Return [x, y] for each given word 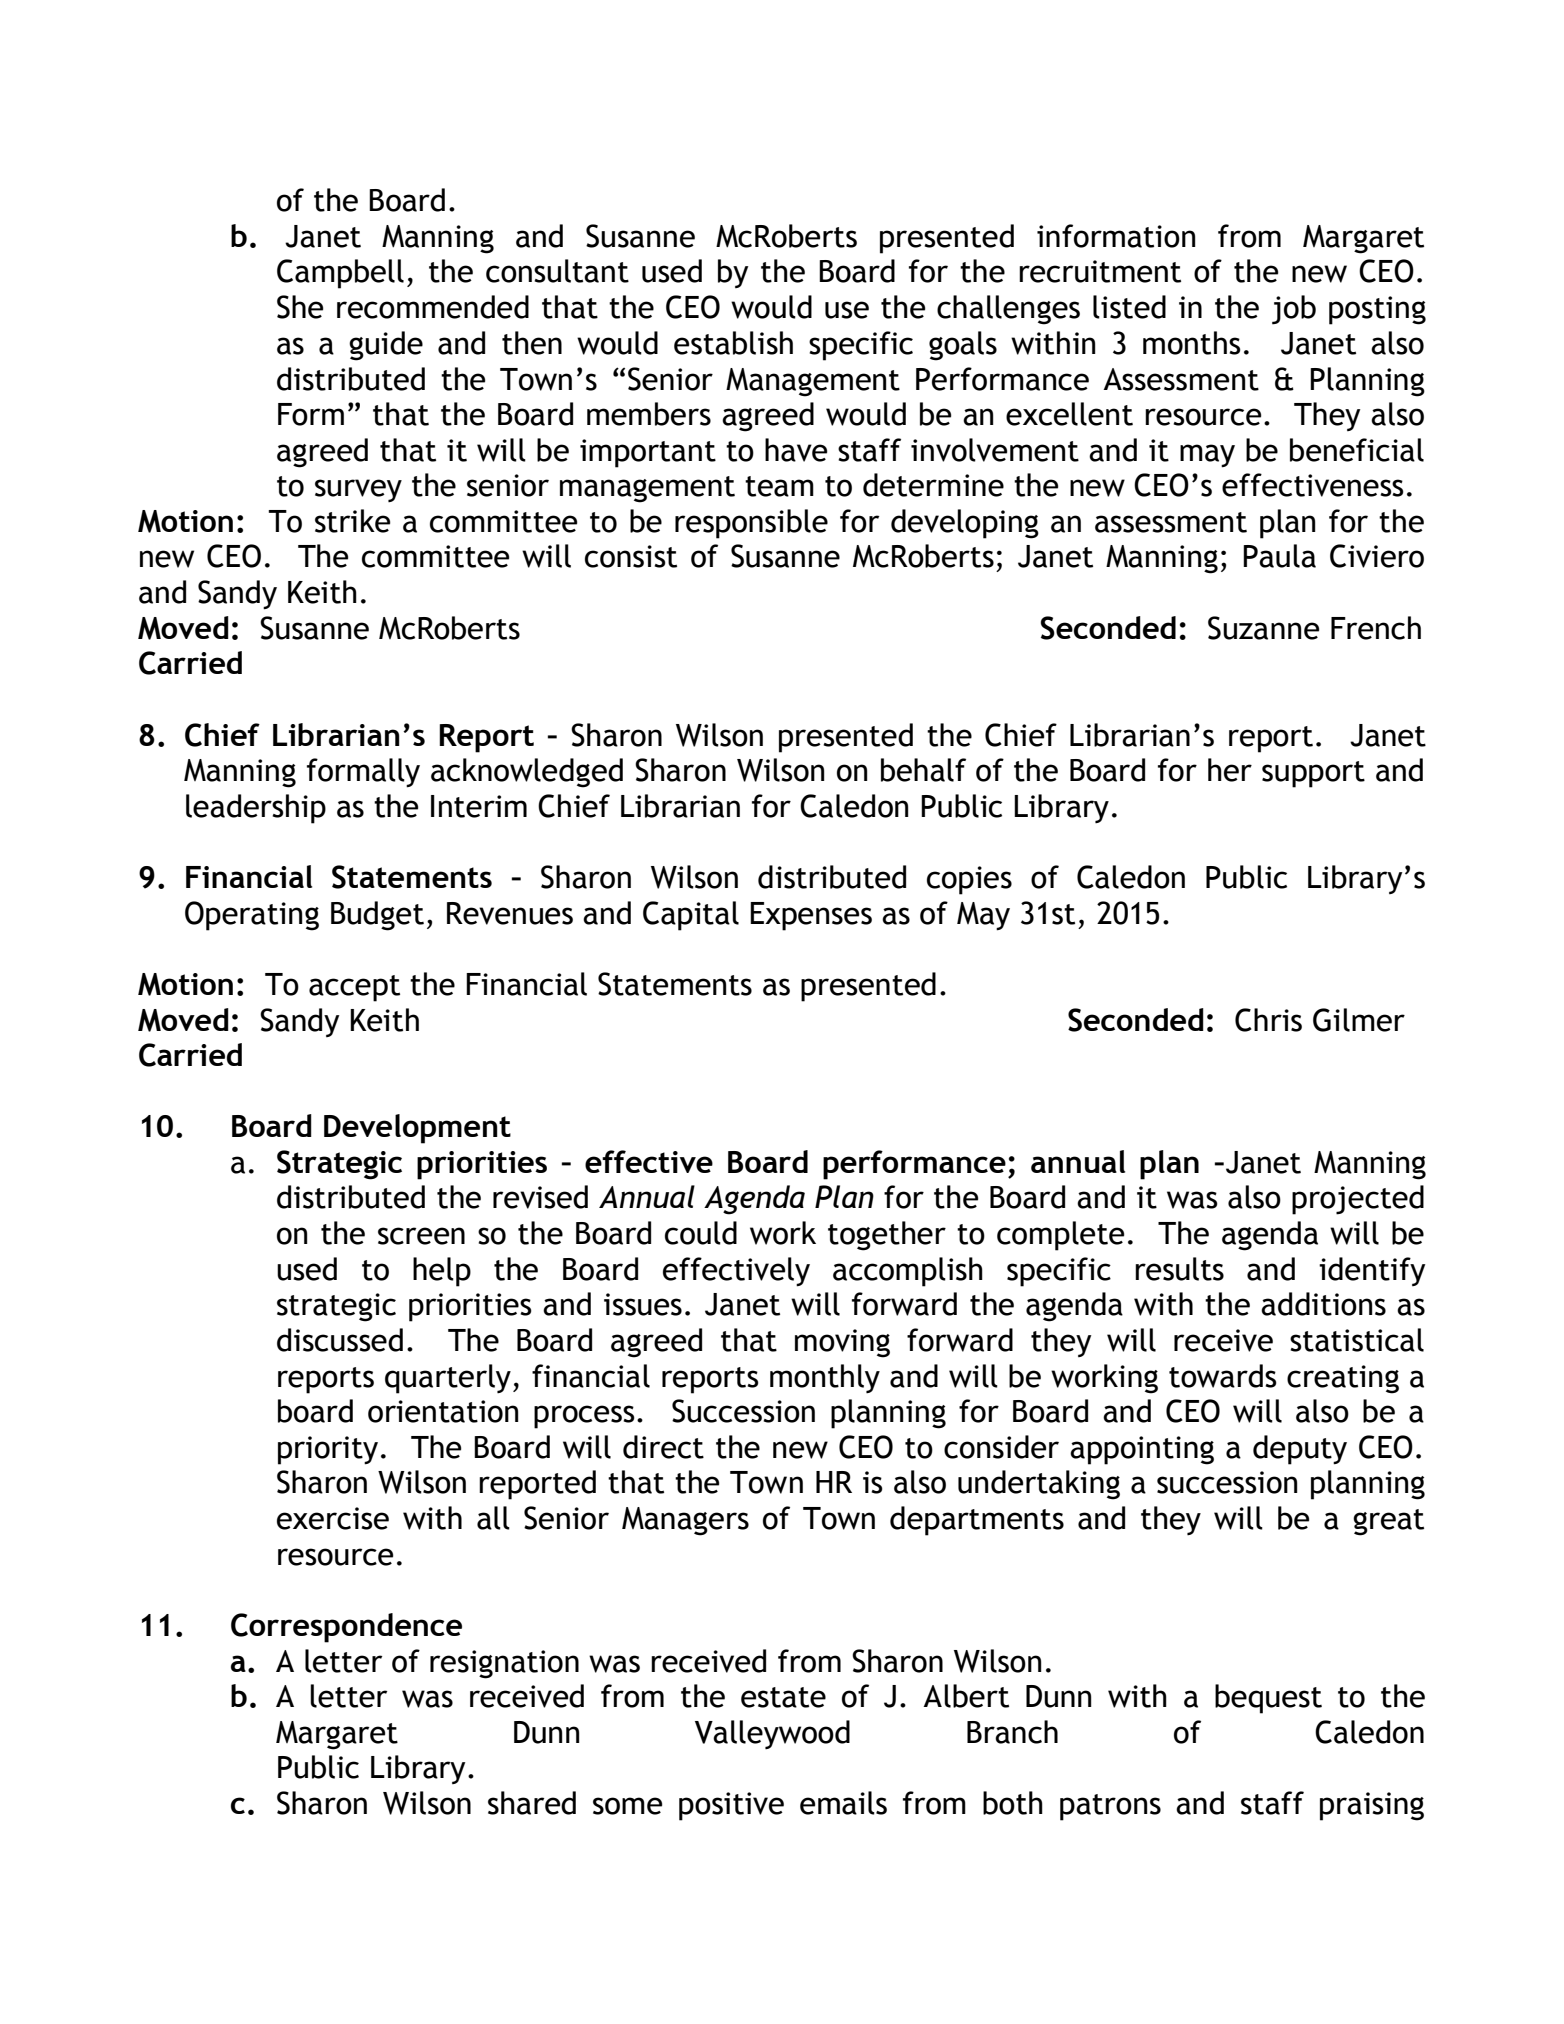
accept [354, 988]
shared [532, 1803]
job [1294, 310]
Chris [1268, 1020]
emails [843, 1803]
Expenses [811, 916]
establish [733, 343]
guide [386, 346]
